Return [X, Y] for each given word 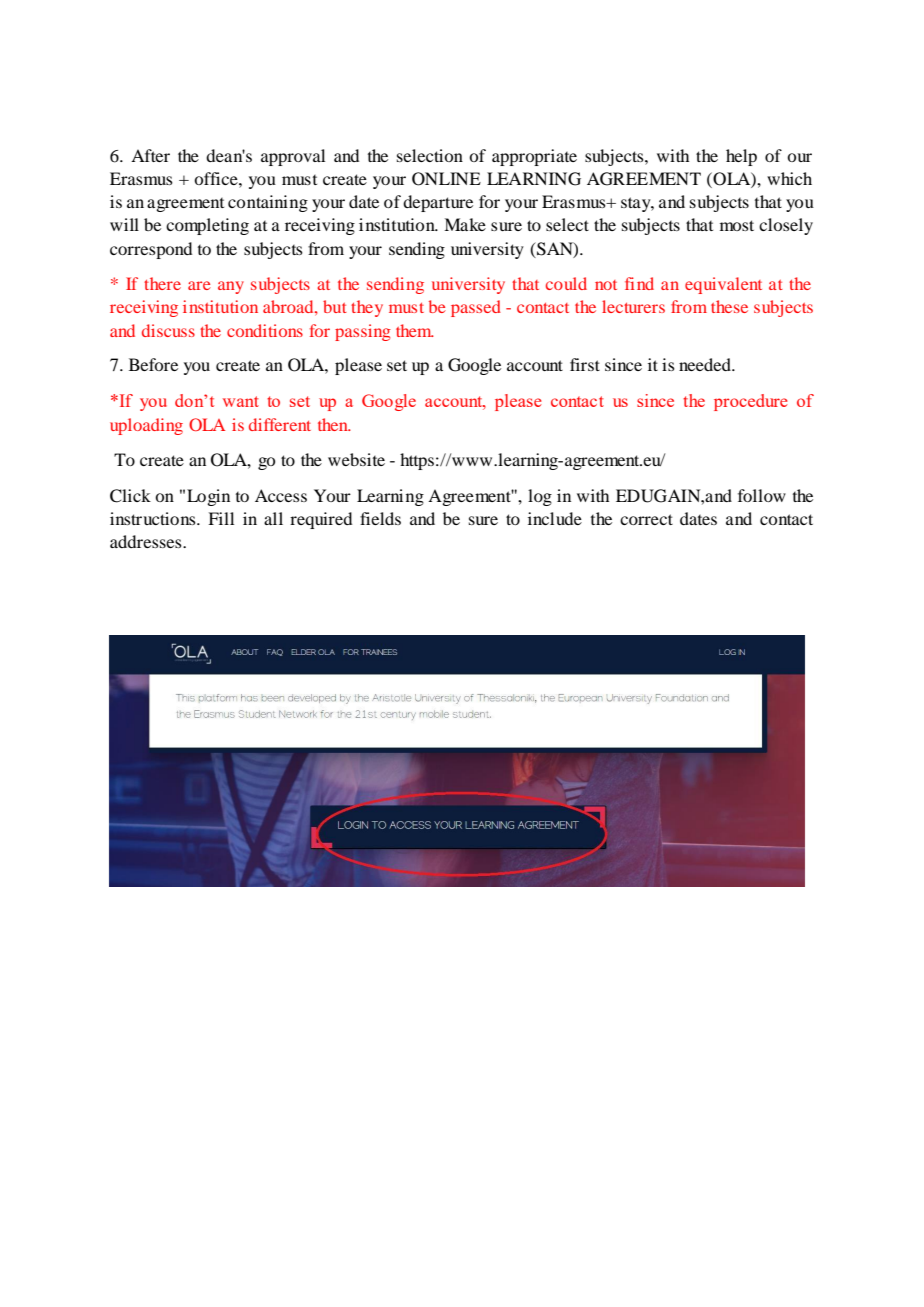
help [741, 157]
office [217, 178]
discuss [168, 330]
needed [706, 364]
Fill [221, 518]
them [415, 330]
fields [380, 518]
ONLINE [446, 179]
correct [646, 519]
